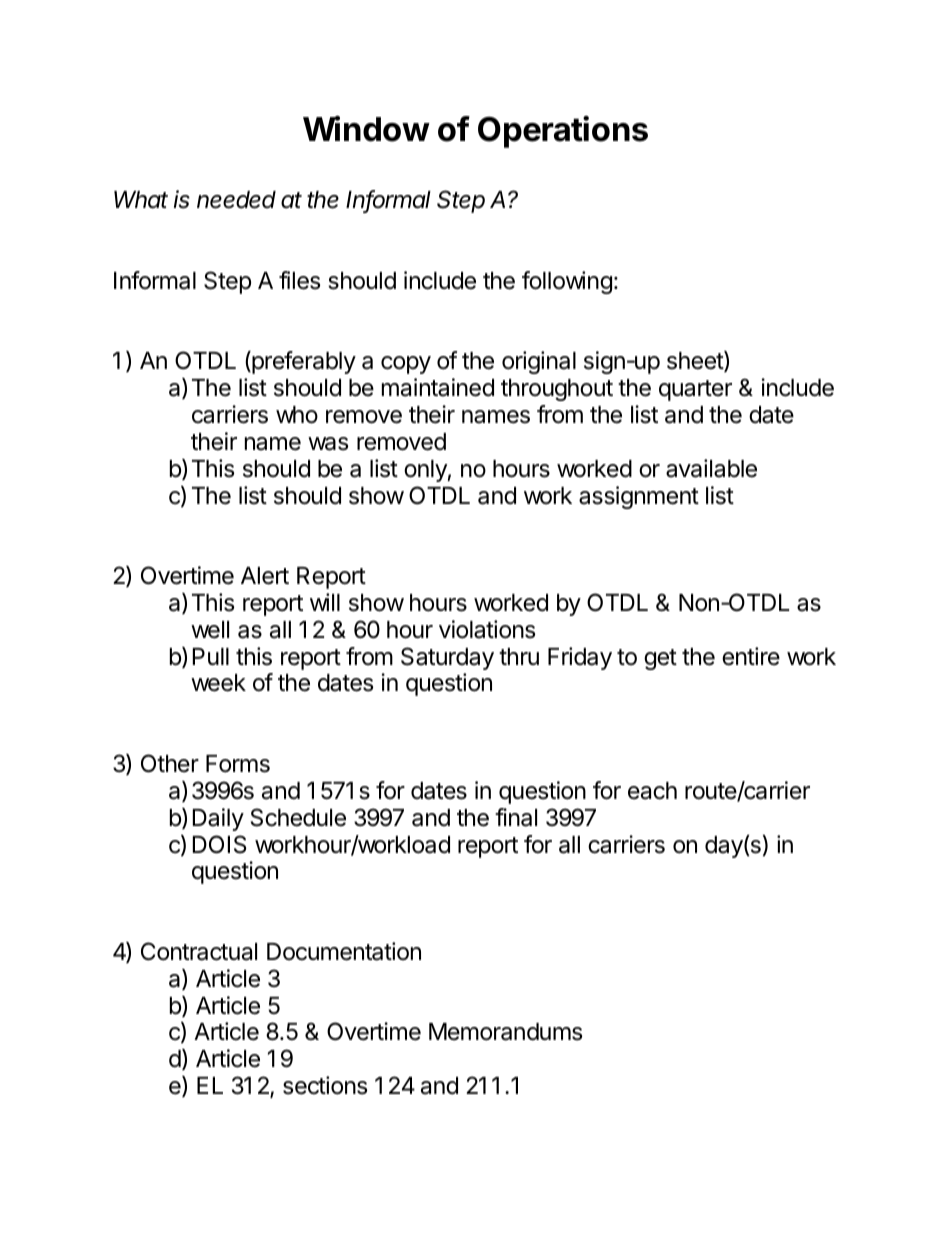 This page has width=952, height=1233. What do you see at coordinates (303, 362) in the page?
I see `preferably` at bounding box center [303, 362].
